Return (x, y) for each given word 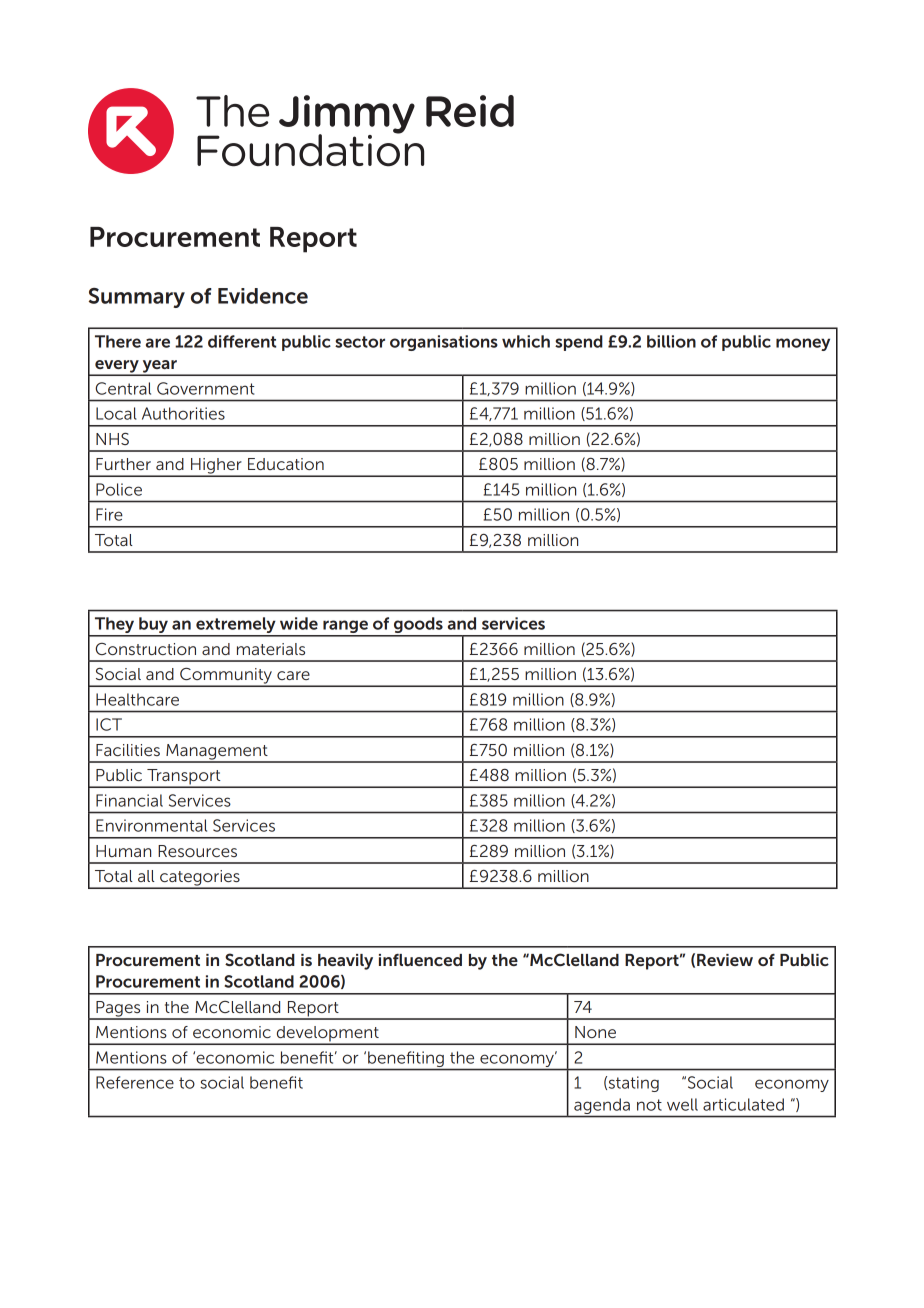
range (345, 628)
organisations (444, 343)
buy (153, 626)
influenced (420, 960)
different (242, 341)
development (327, 1035)
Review (725, 960)
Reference (135, 1082)
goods (418, 626)
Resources (197, 851)
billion (671, 341)
